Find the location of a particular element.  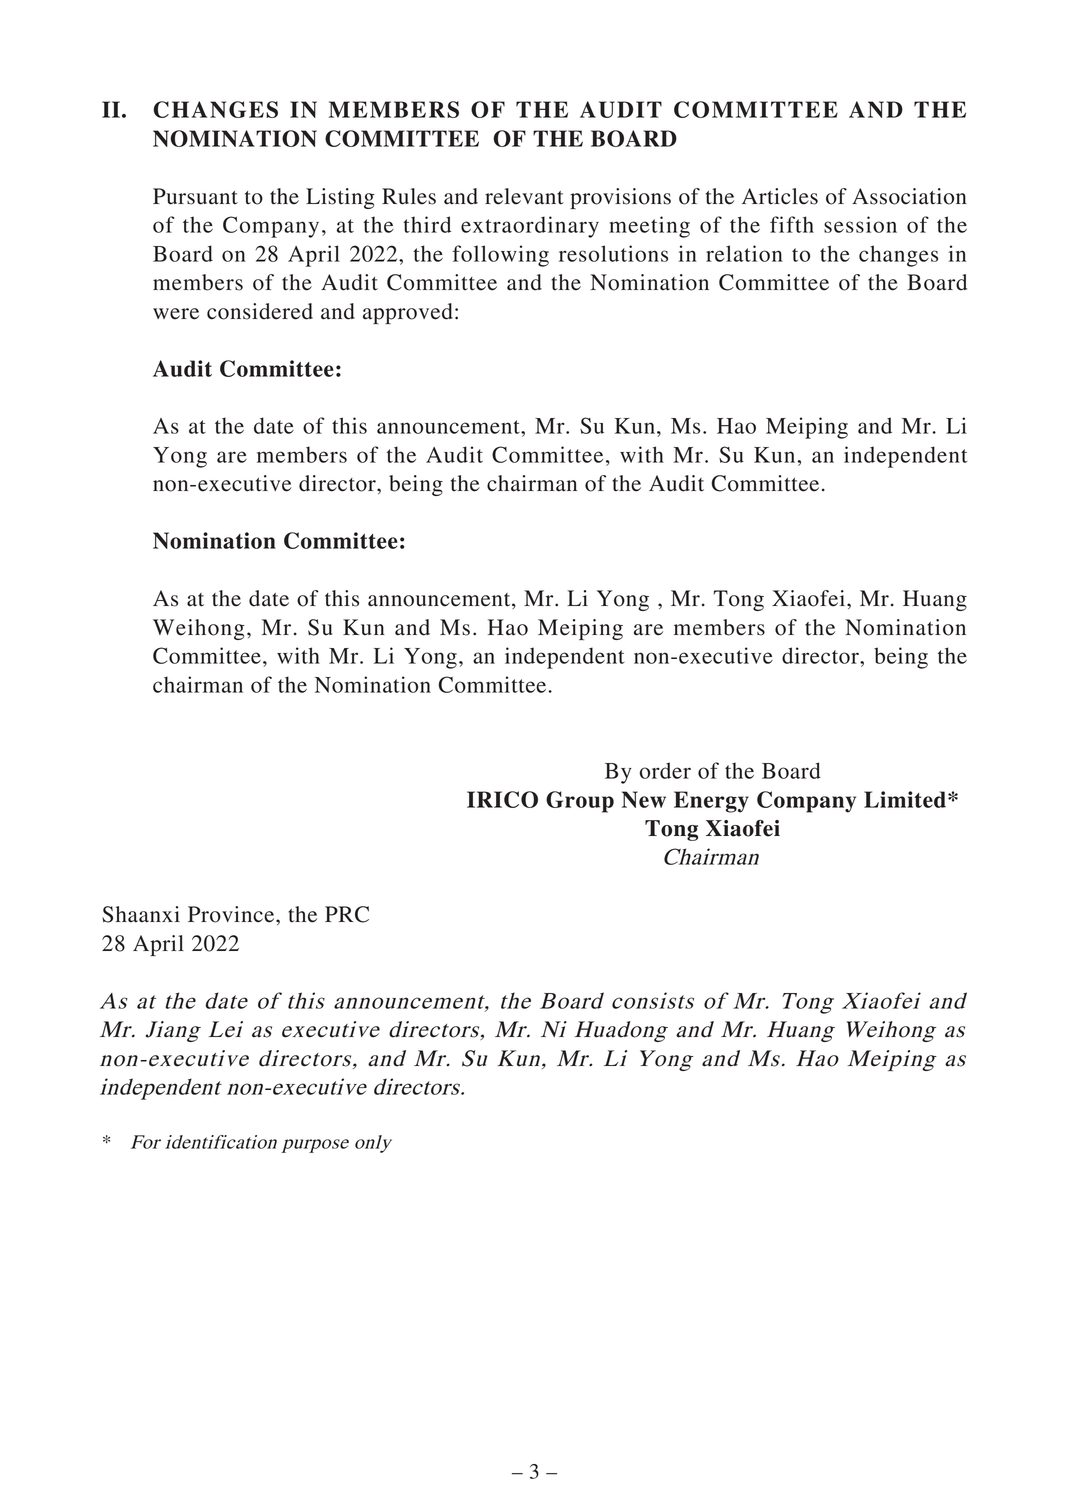

Pursuant is located at coordinates (195, 196).
